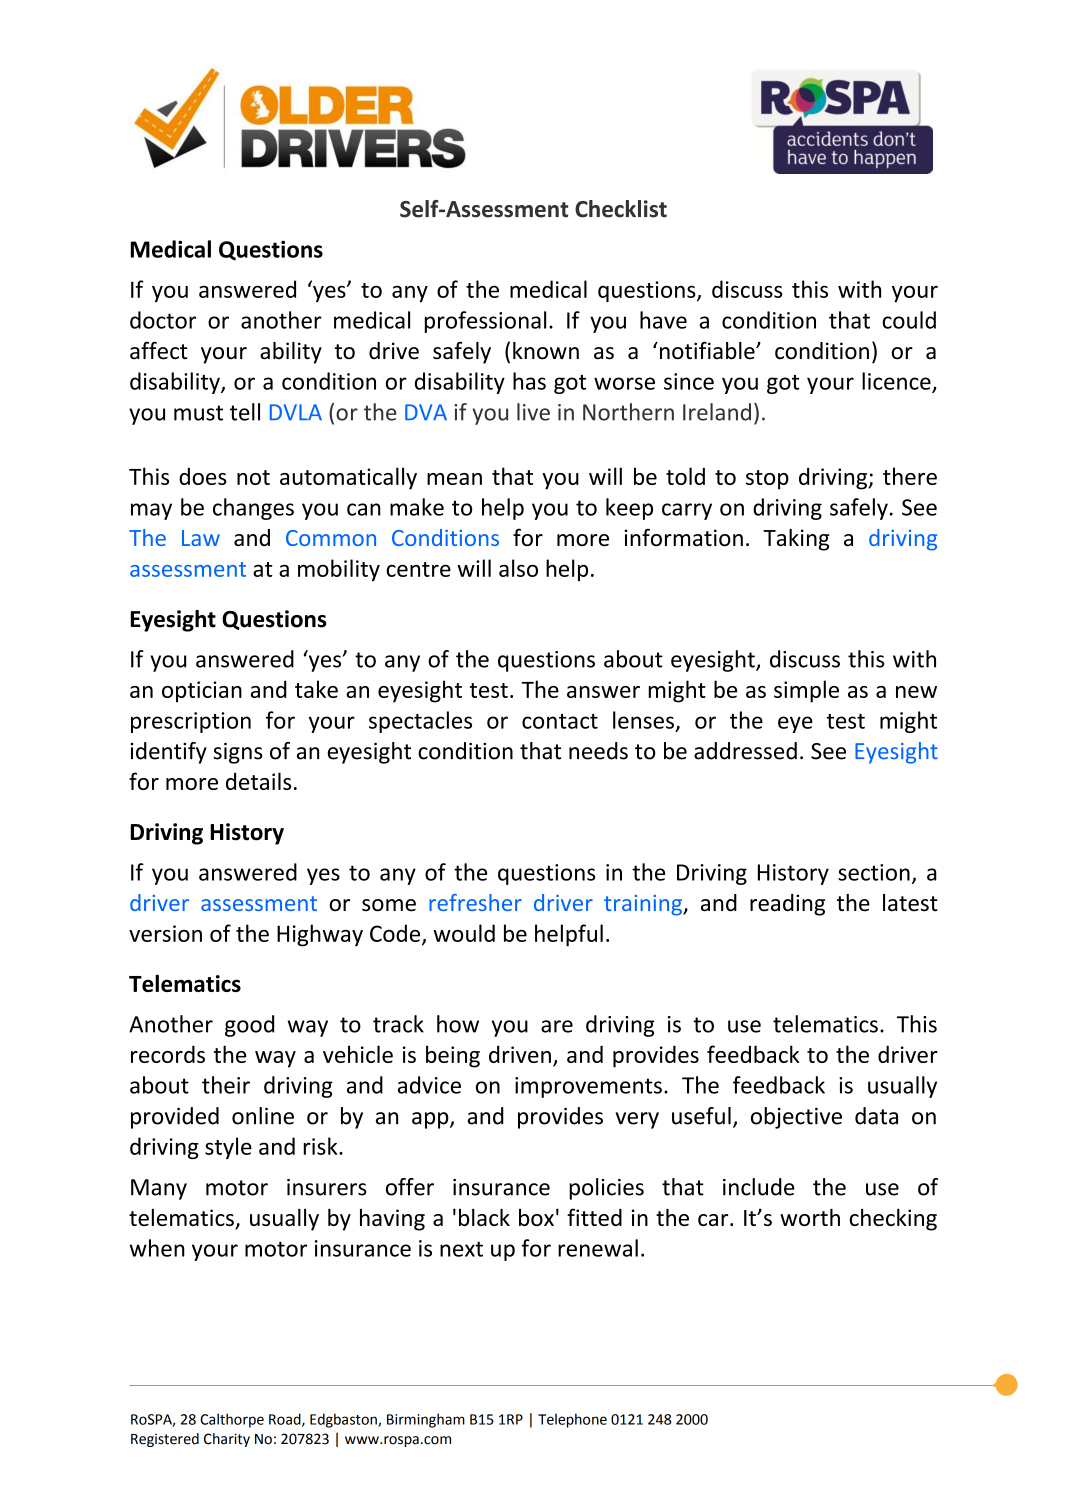 This screenshot has width=1067, height=1509. What do you see at coordinates (557, 1026) in the screenshot?
I see `are` at bounding box center [557, 1026].
